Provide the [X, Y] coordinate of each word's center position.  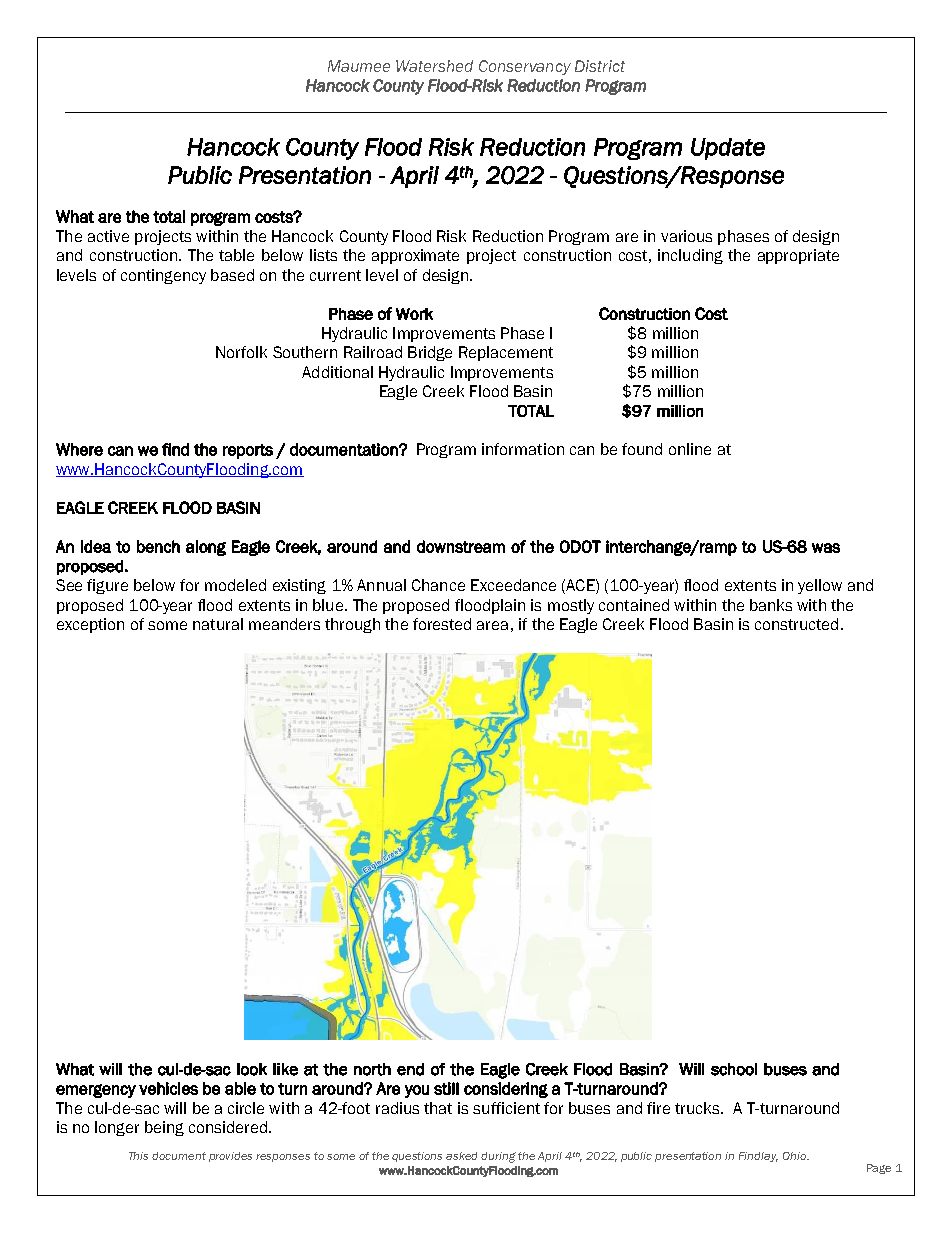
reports [248, 451]
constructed [796, 624]
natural [218, 624]
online [690, 449]
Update [728, 149]
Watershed [434, 66]
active [108, 236]
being [164, 1128]
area [492, 625]
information [523, 449]
